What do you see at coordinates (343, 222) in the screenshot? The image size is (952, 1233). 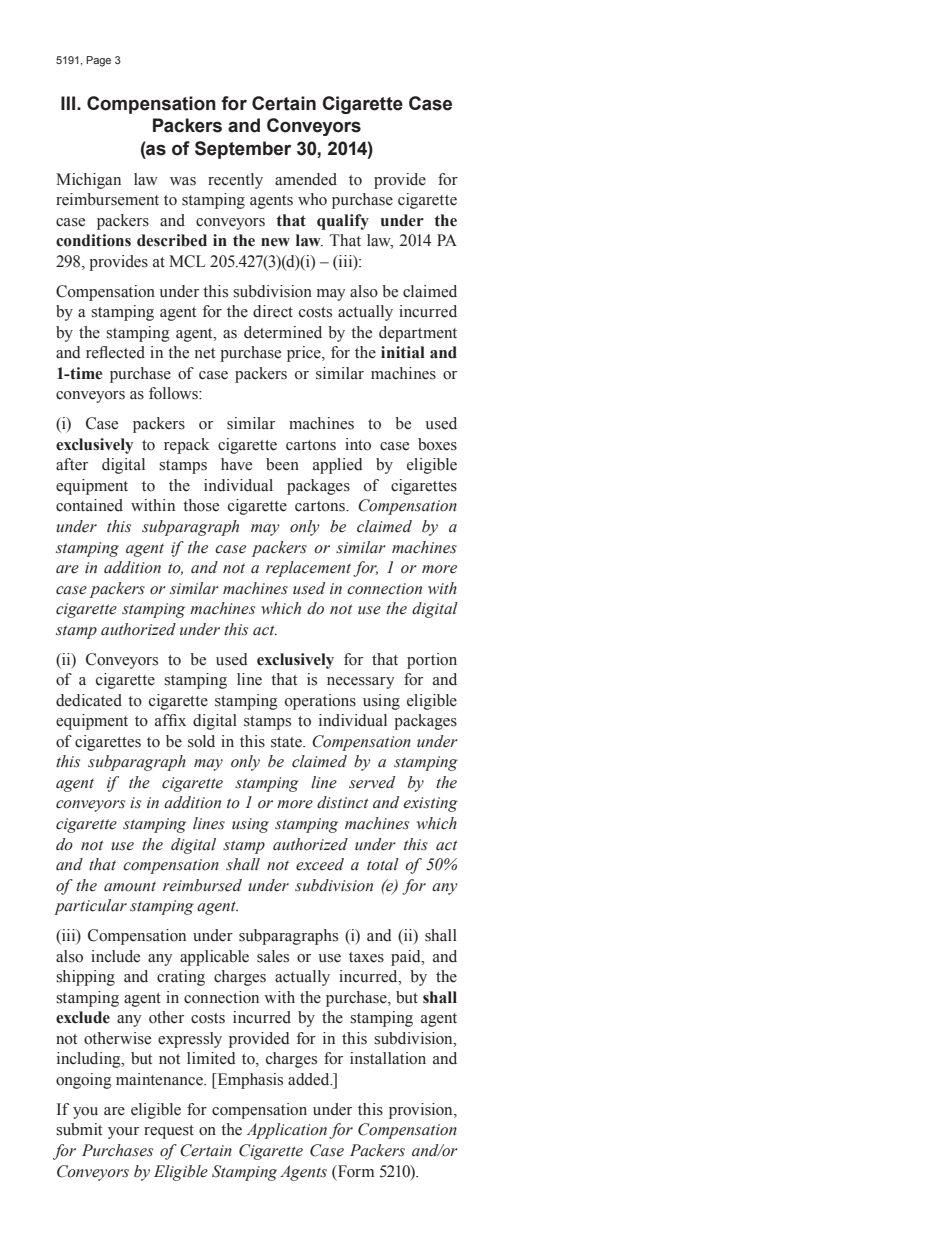 I see `qualify` at bounding box center [343, 222].
